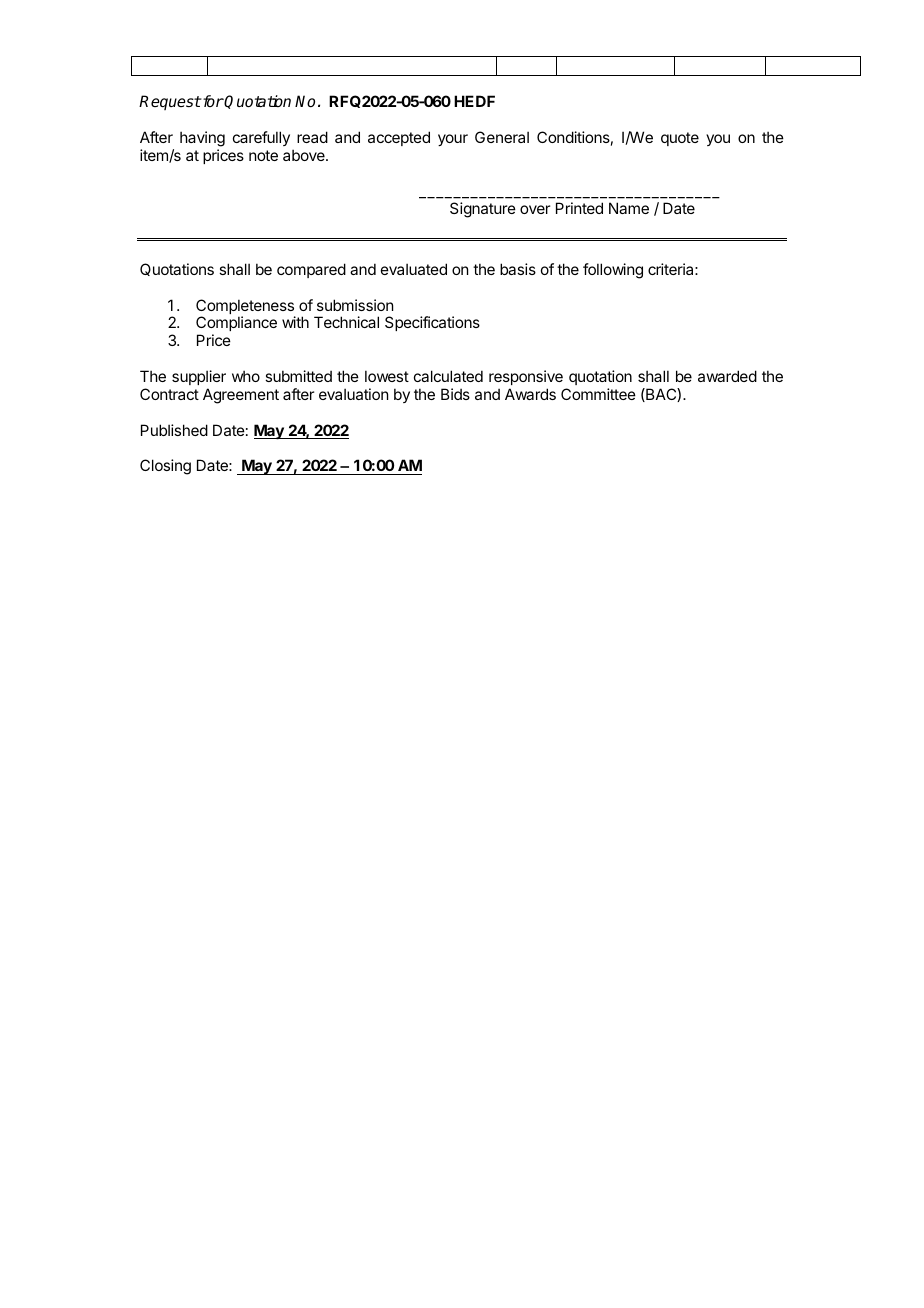 The width and height of the screenshot is (924, 1308). What do you see at coordinates (165, 467) in the screenshot?
I see `Closing` at bounding box center [165, 467].
